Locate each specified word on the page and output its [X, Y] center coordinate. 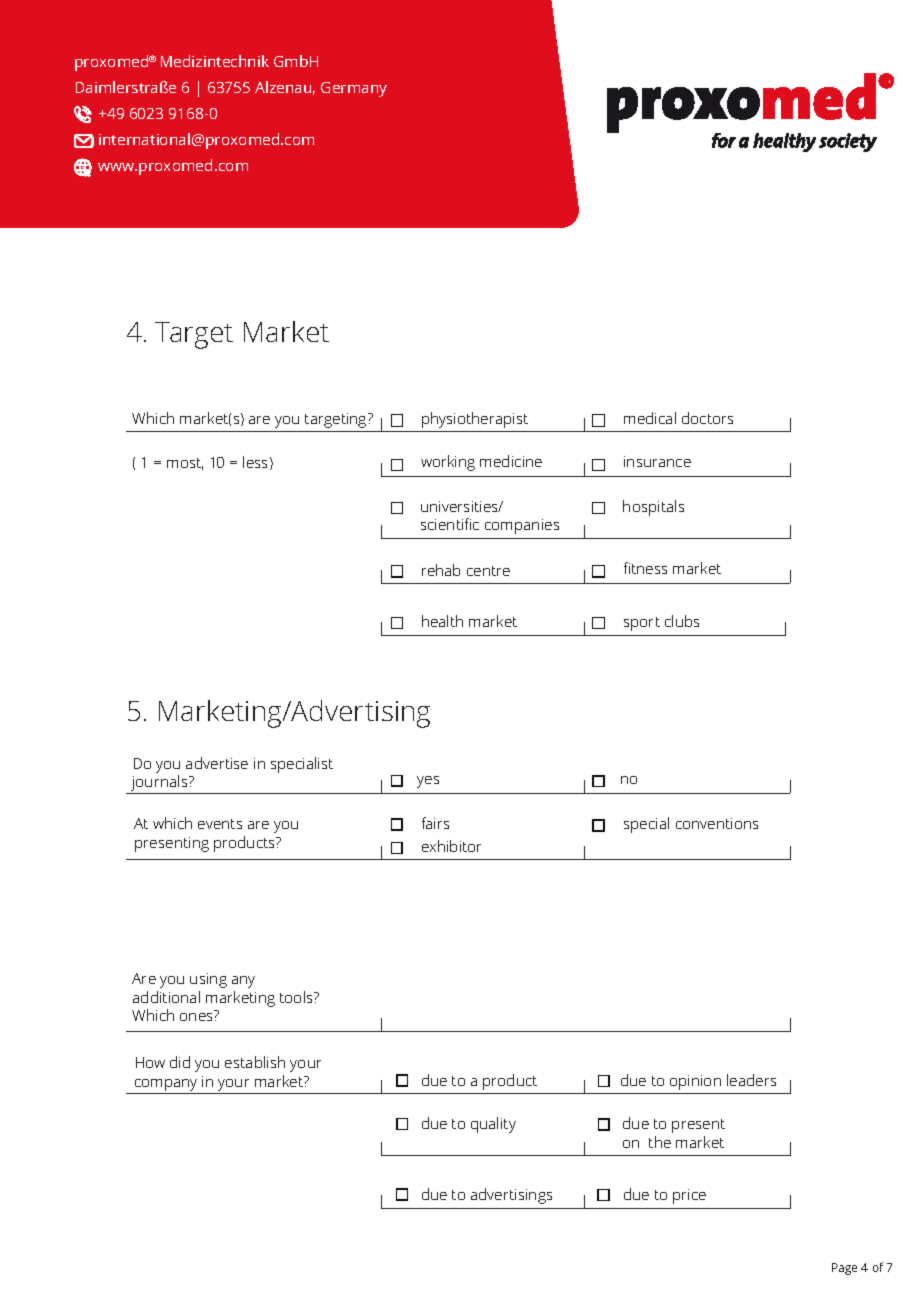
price [689, 1196]
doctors [707, 418]
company [166, 1085]
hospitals [653, 508]
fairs [435, 823]
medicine [511, 461]
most [185, 464]
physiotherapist [475, 420]
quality [493, 1125]
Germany [354, 89]
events [220, 824]
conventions [717, 823]
